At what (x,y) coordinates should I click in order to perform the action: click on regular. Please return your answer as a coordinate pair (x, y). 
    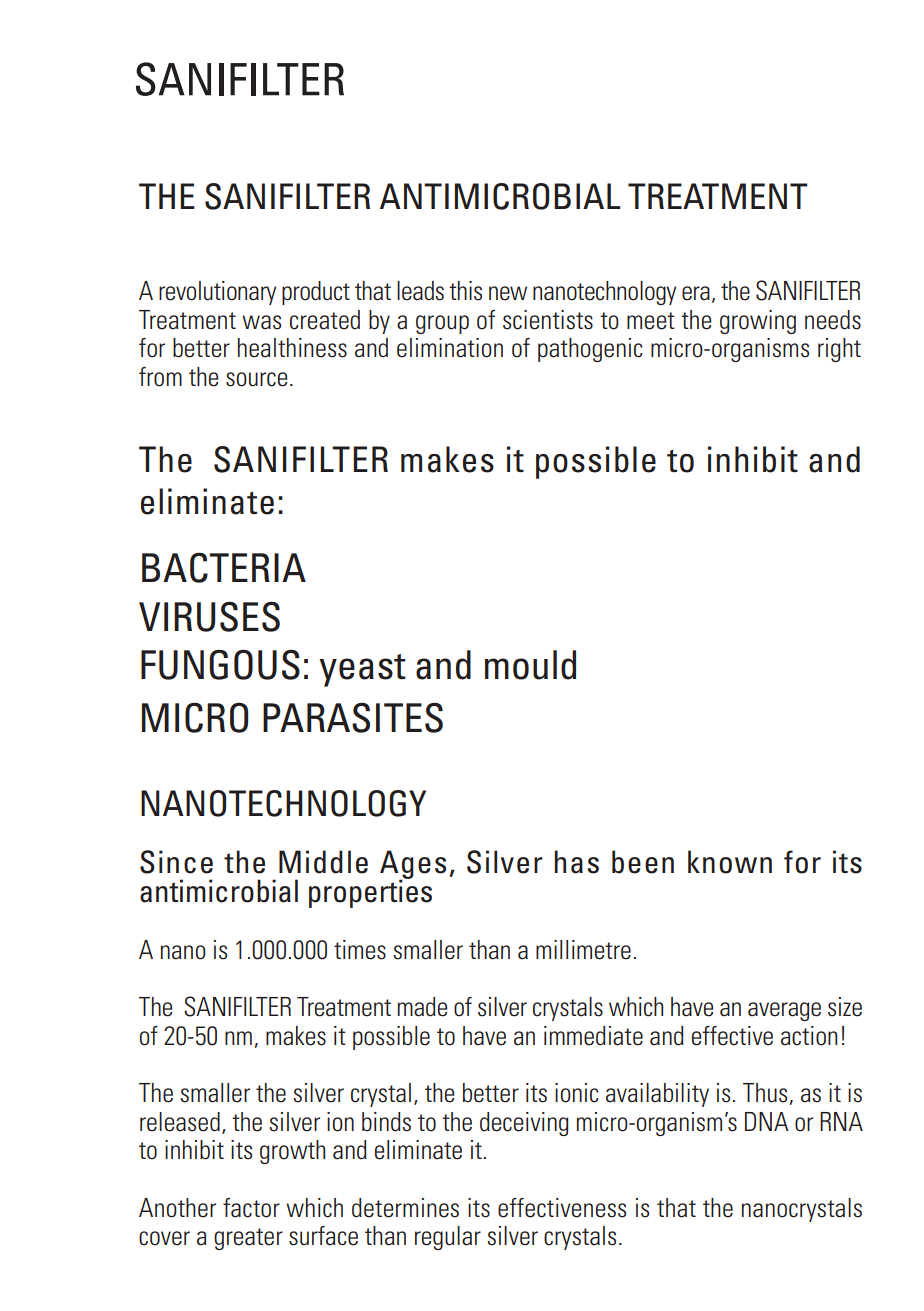
    Looking at the image, I should click on (448, 1238).
